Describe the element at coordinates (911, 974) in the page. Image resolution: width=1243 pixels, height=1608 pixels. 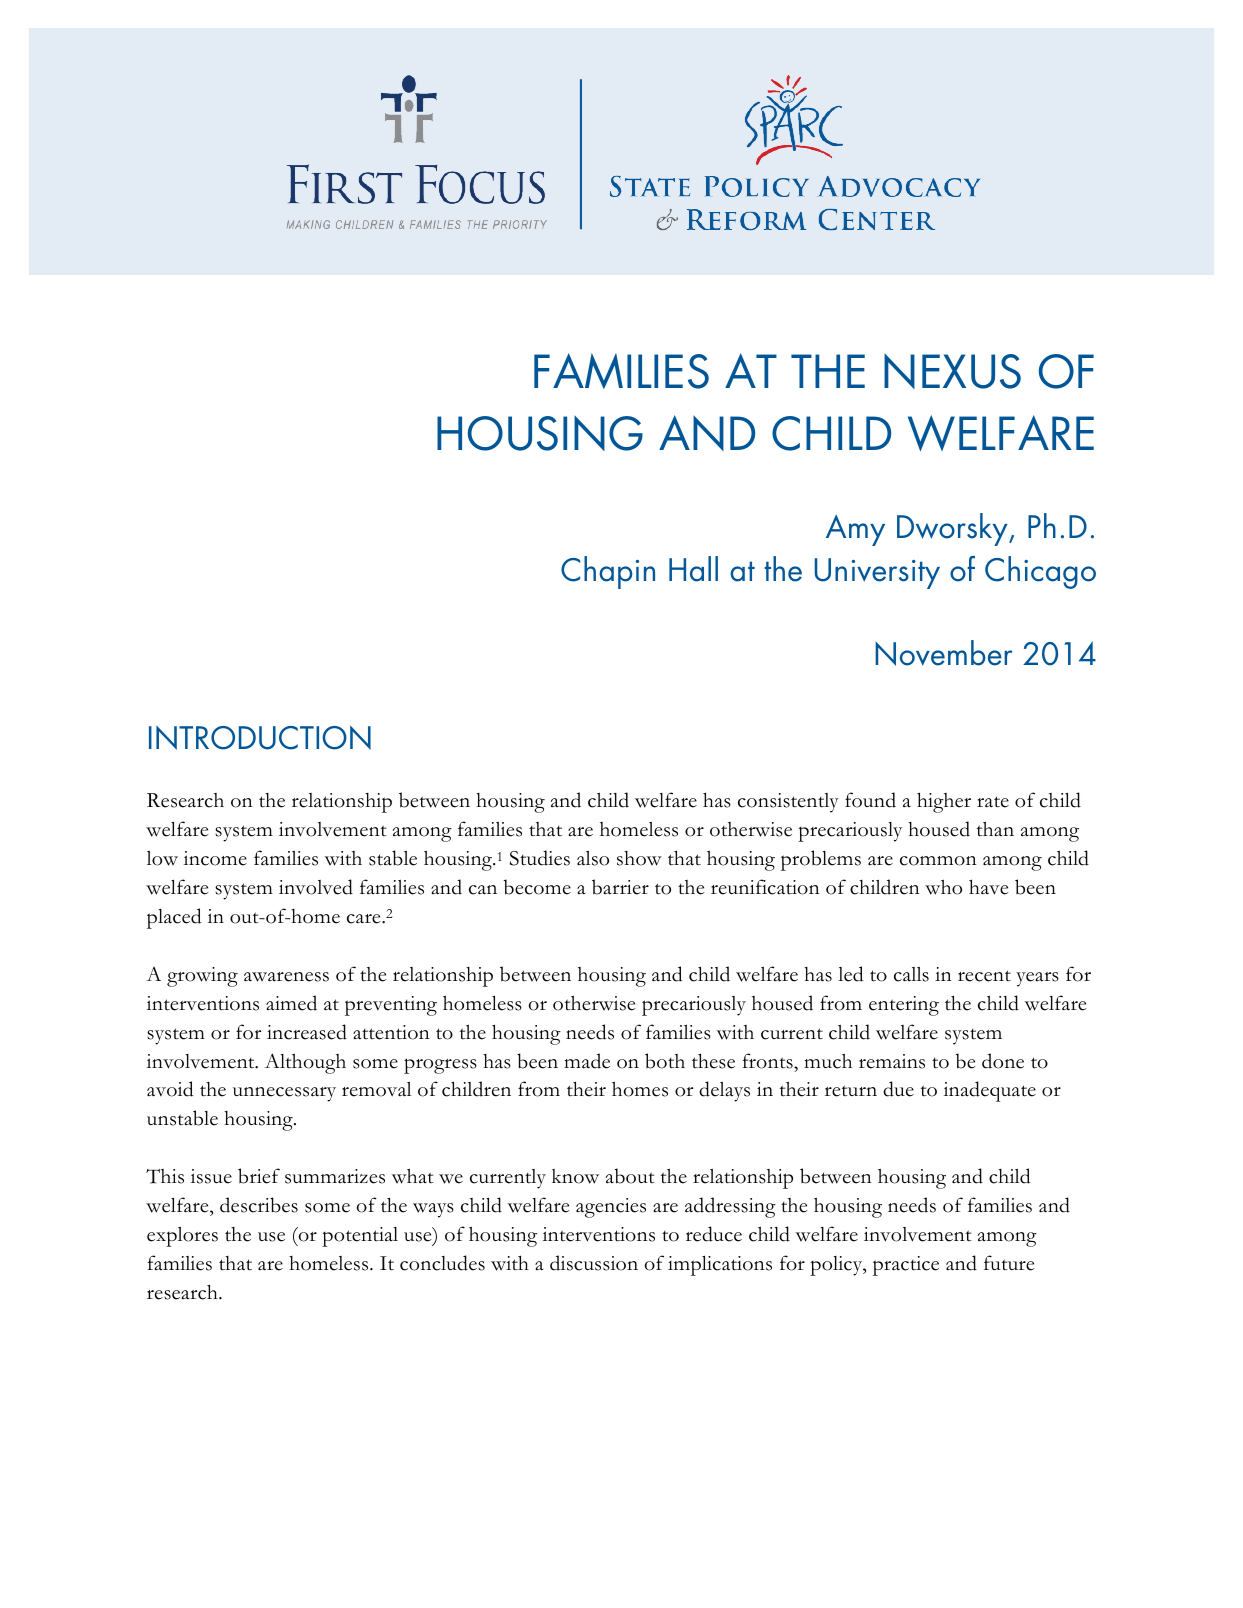
I see `calls` at that location.
